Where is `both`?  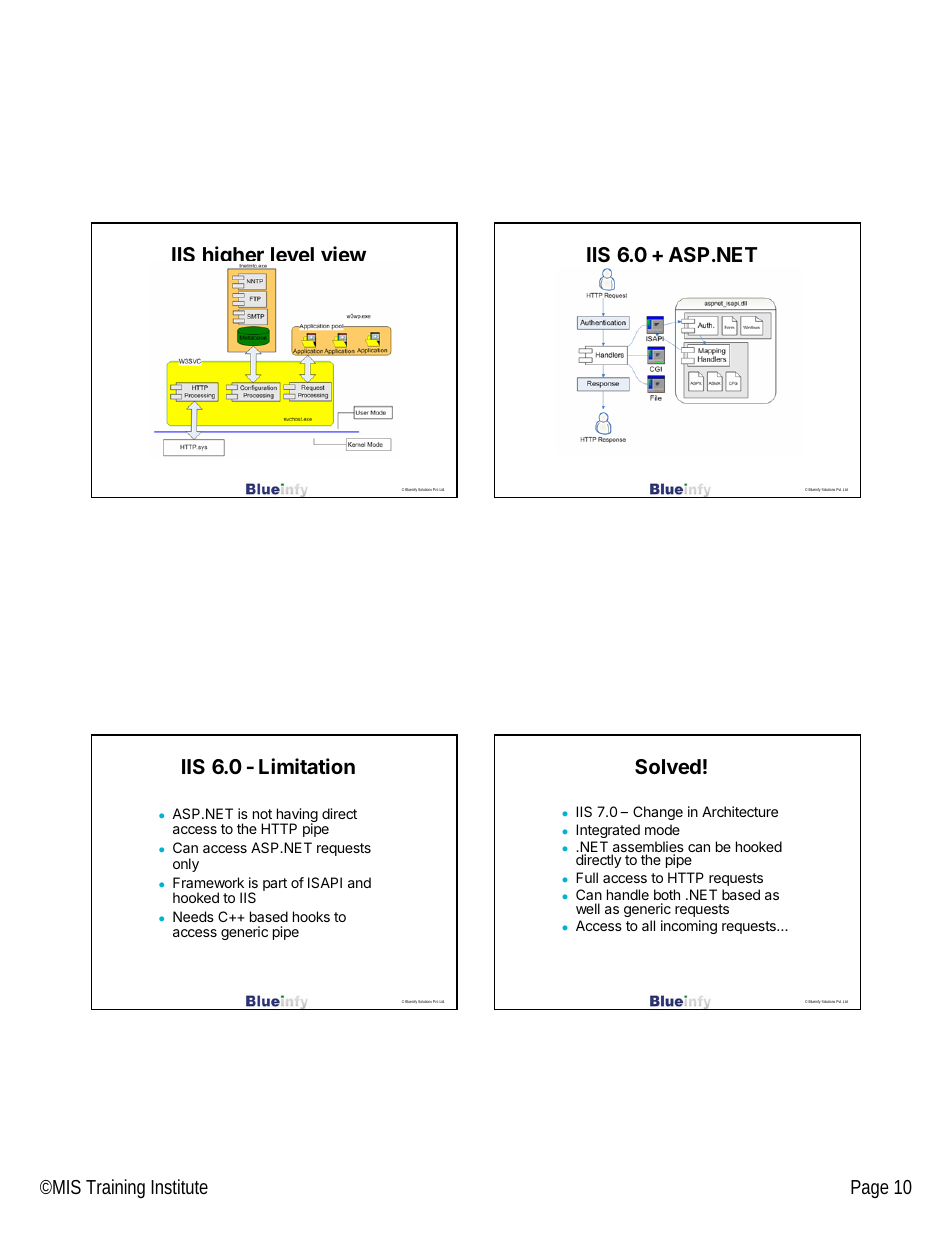 both is located at coordinates (667, 894).
